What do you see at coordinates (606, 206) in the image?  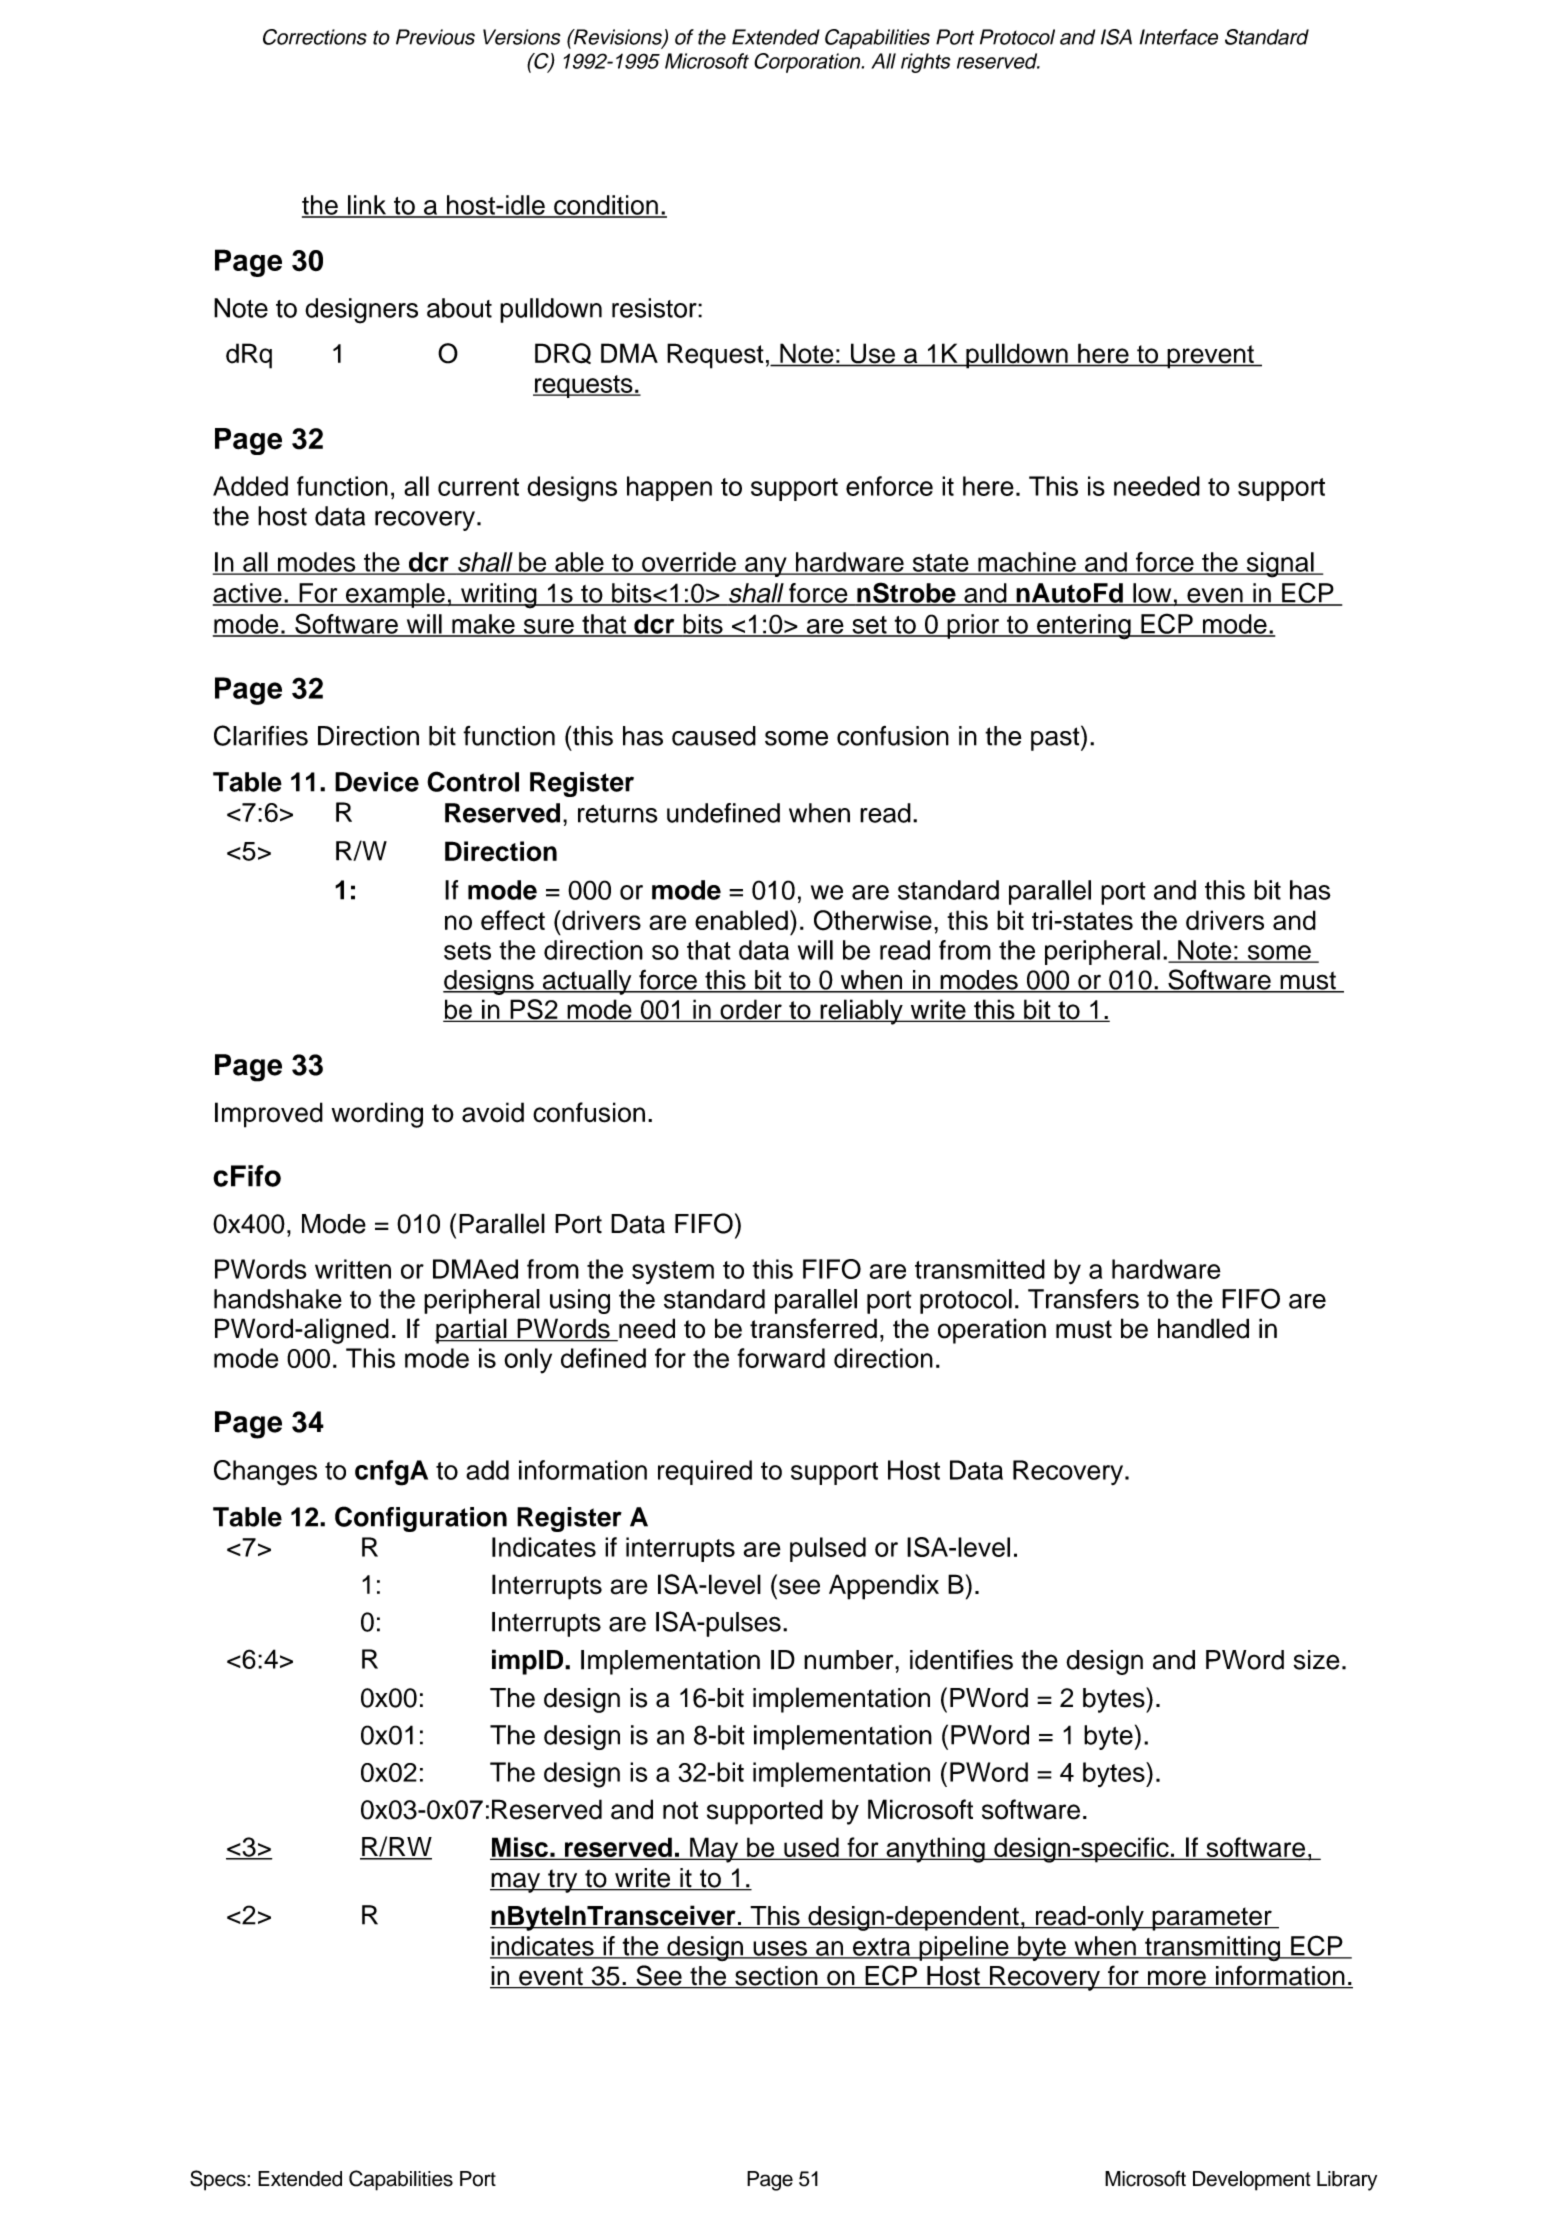 I see `condition` at bounding box center [606, 206].
